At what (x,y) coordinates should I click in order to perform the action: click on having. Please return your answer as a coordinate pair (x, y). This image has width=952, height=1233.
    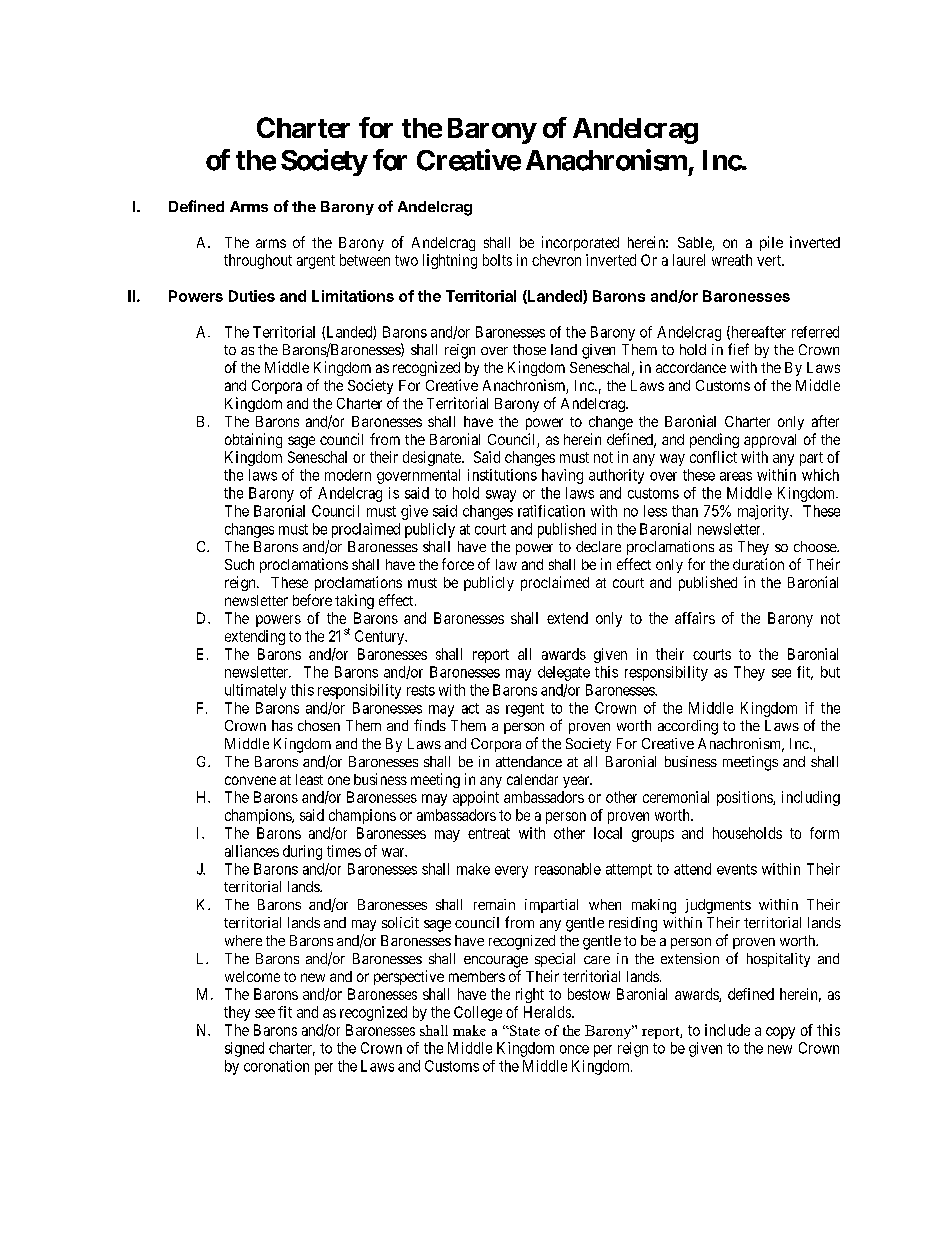
    Looking at the image, I should click on (562, 476).
